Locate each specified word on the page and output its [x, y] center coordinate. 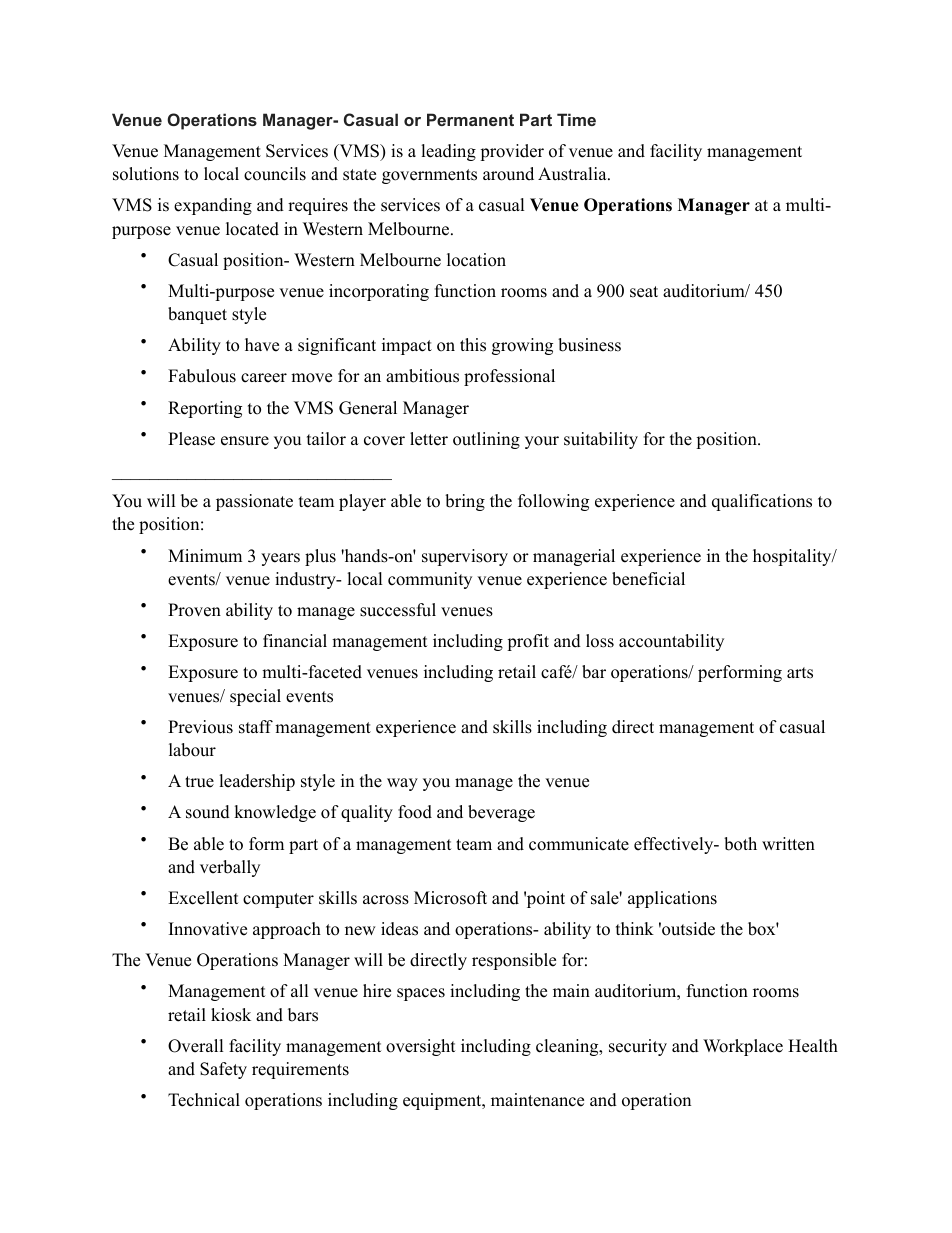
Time [576, 119]
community [430, 580]
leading [448, 152]
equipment [443, 1101]
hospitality [793, 557]
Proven [194, 610]
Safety [223, 1070]
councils [275, 174]
